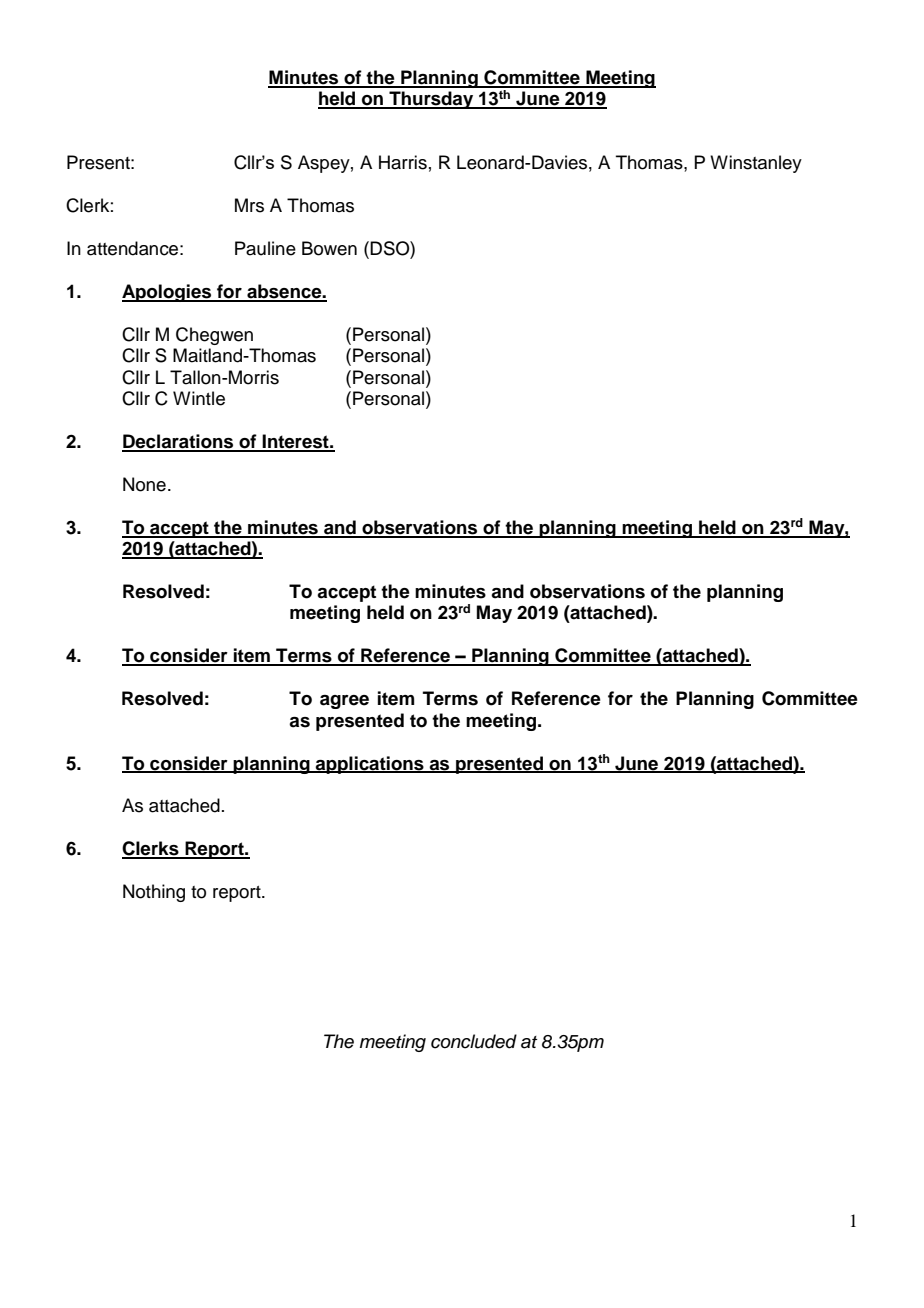 Image resolution: width=924 pixels, height=1308 pixels. I want to click on Winstanley, so click(756, 164).
